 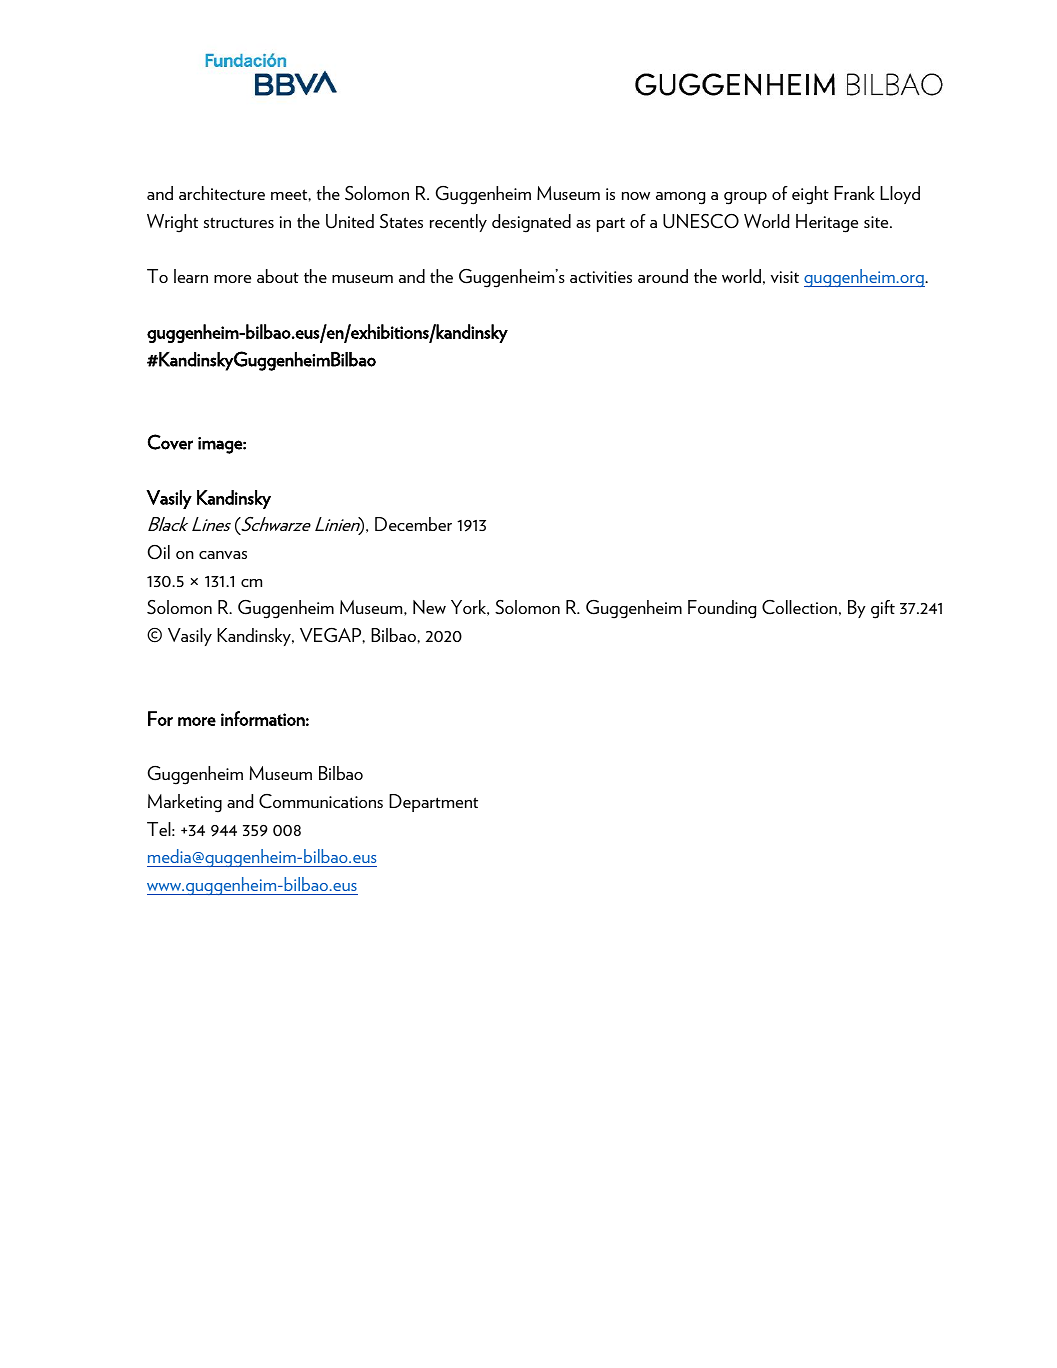 I want to click on visit, so click(x=785, y=277).
